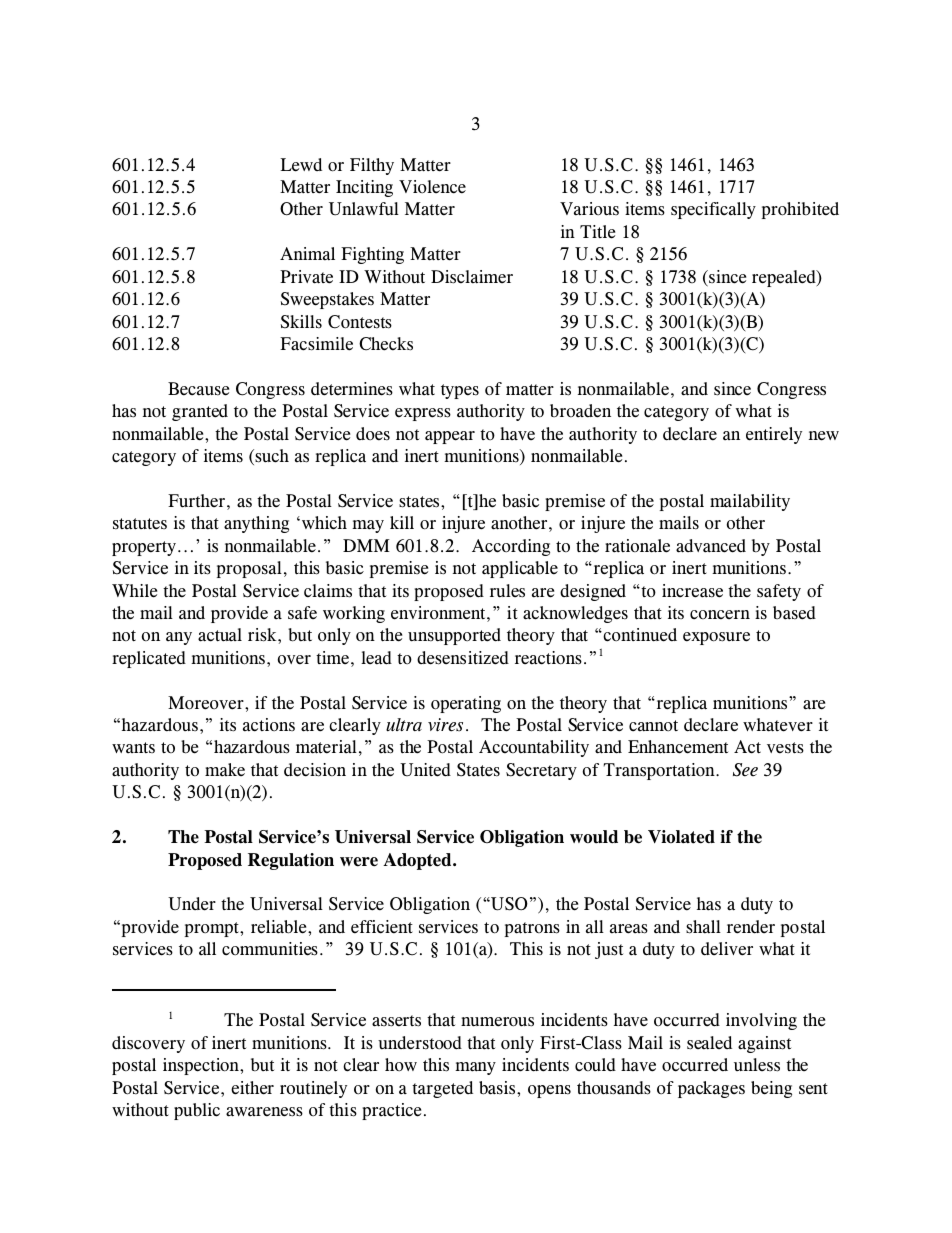 The image size is (952, 1233). Describe the element at coordinates (450, 437) in the image. I see `appear` at that location.
